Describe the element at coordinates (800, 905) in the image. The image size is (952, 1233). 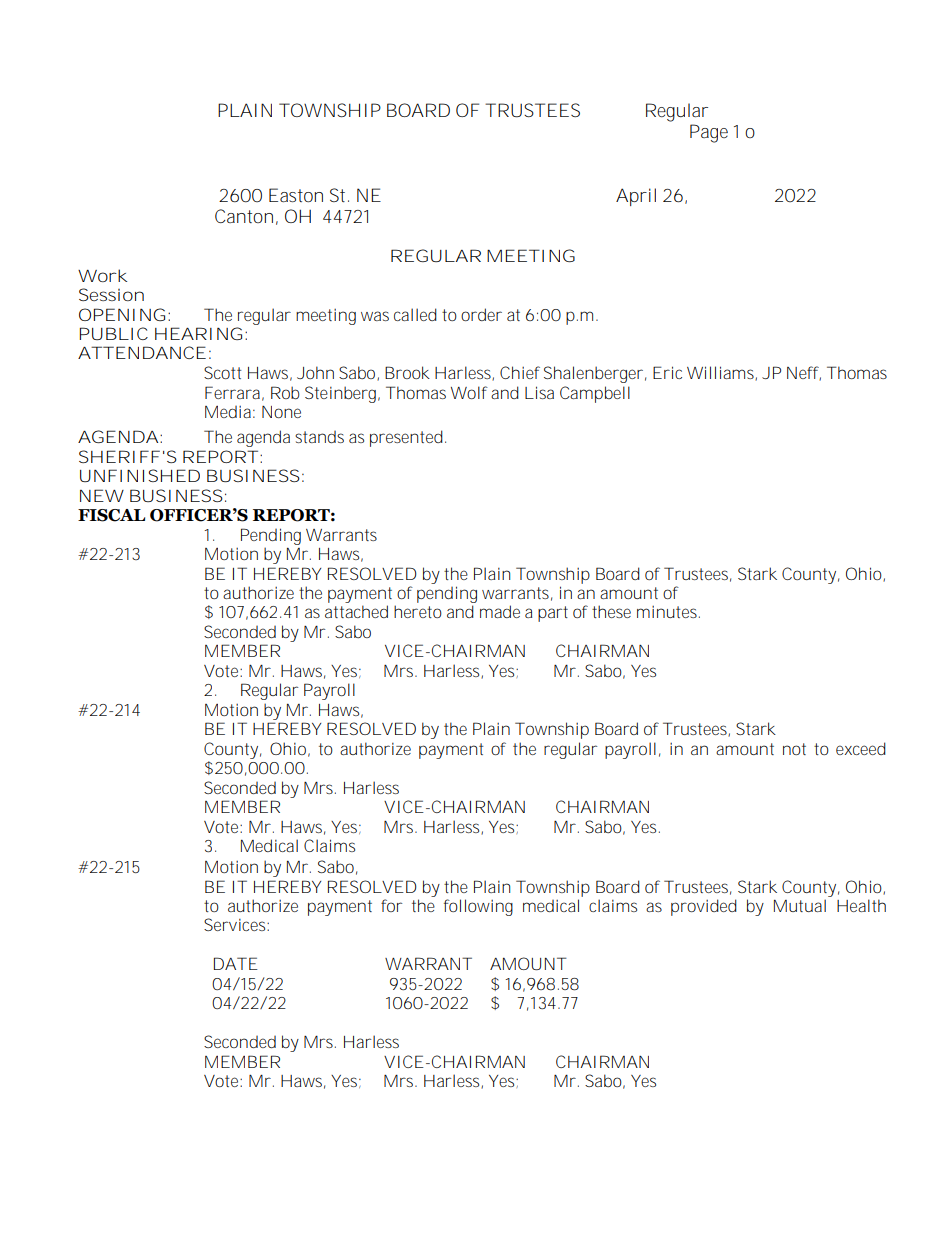
I see `Mutual` at that location.
